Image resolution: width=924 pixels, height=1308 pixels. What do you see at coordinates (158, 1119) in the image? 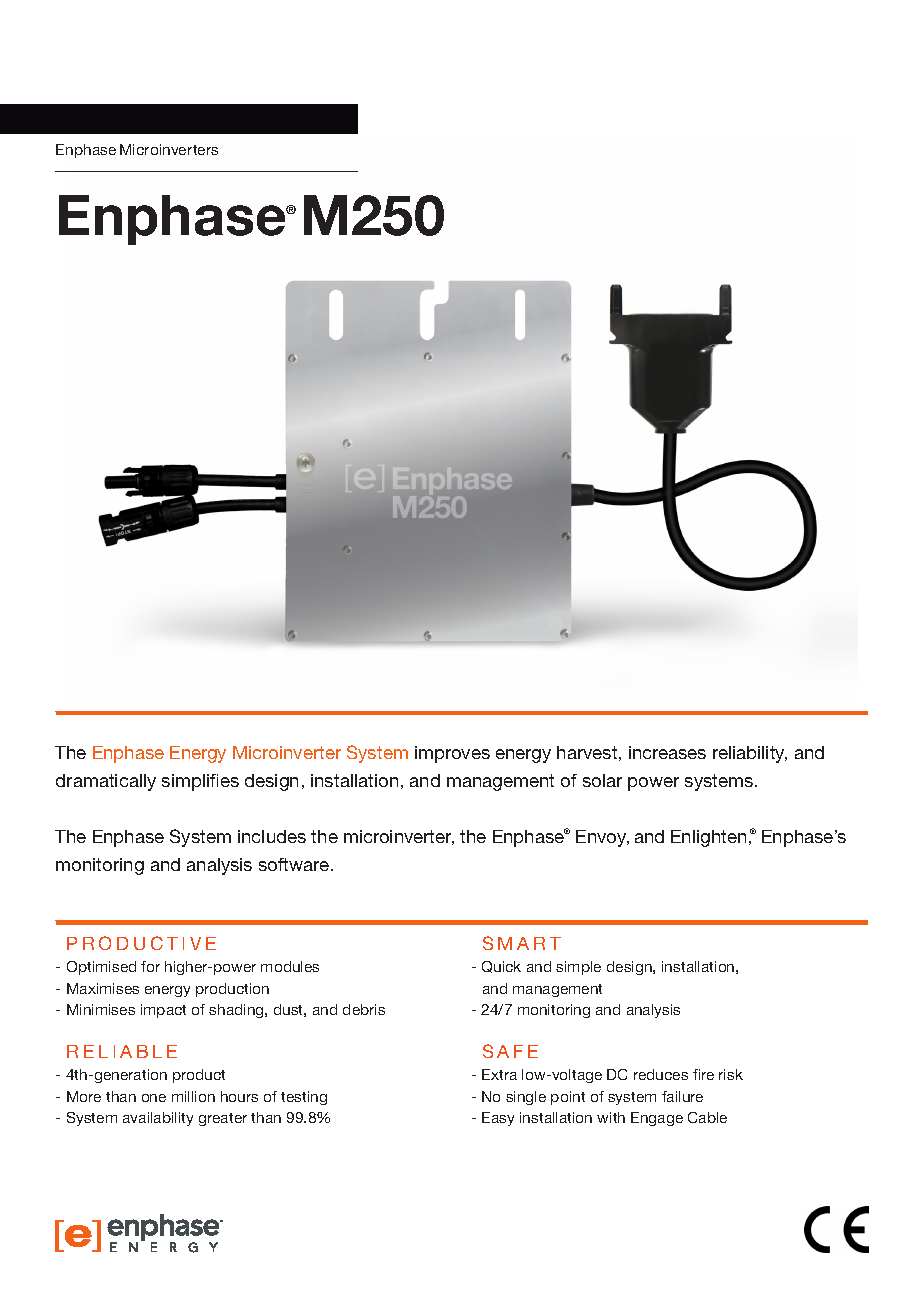
I see `availability` at bounding box center [158, 1119].
